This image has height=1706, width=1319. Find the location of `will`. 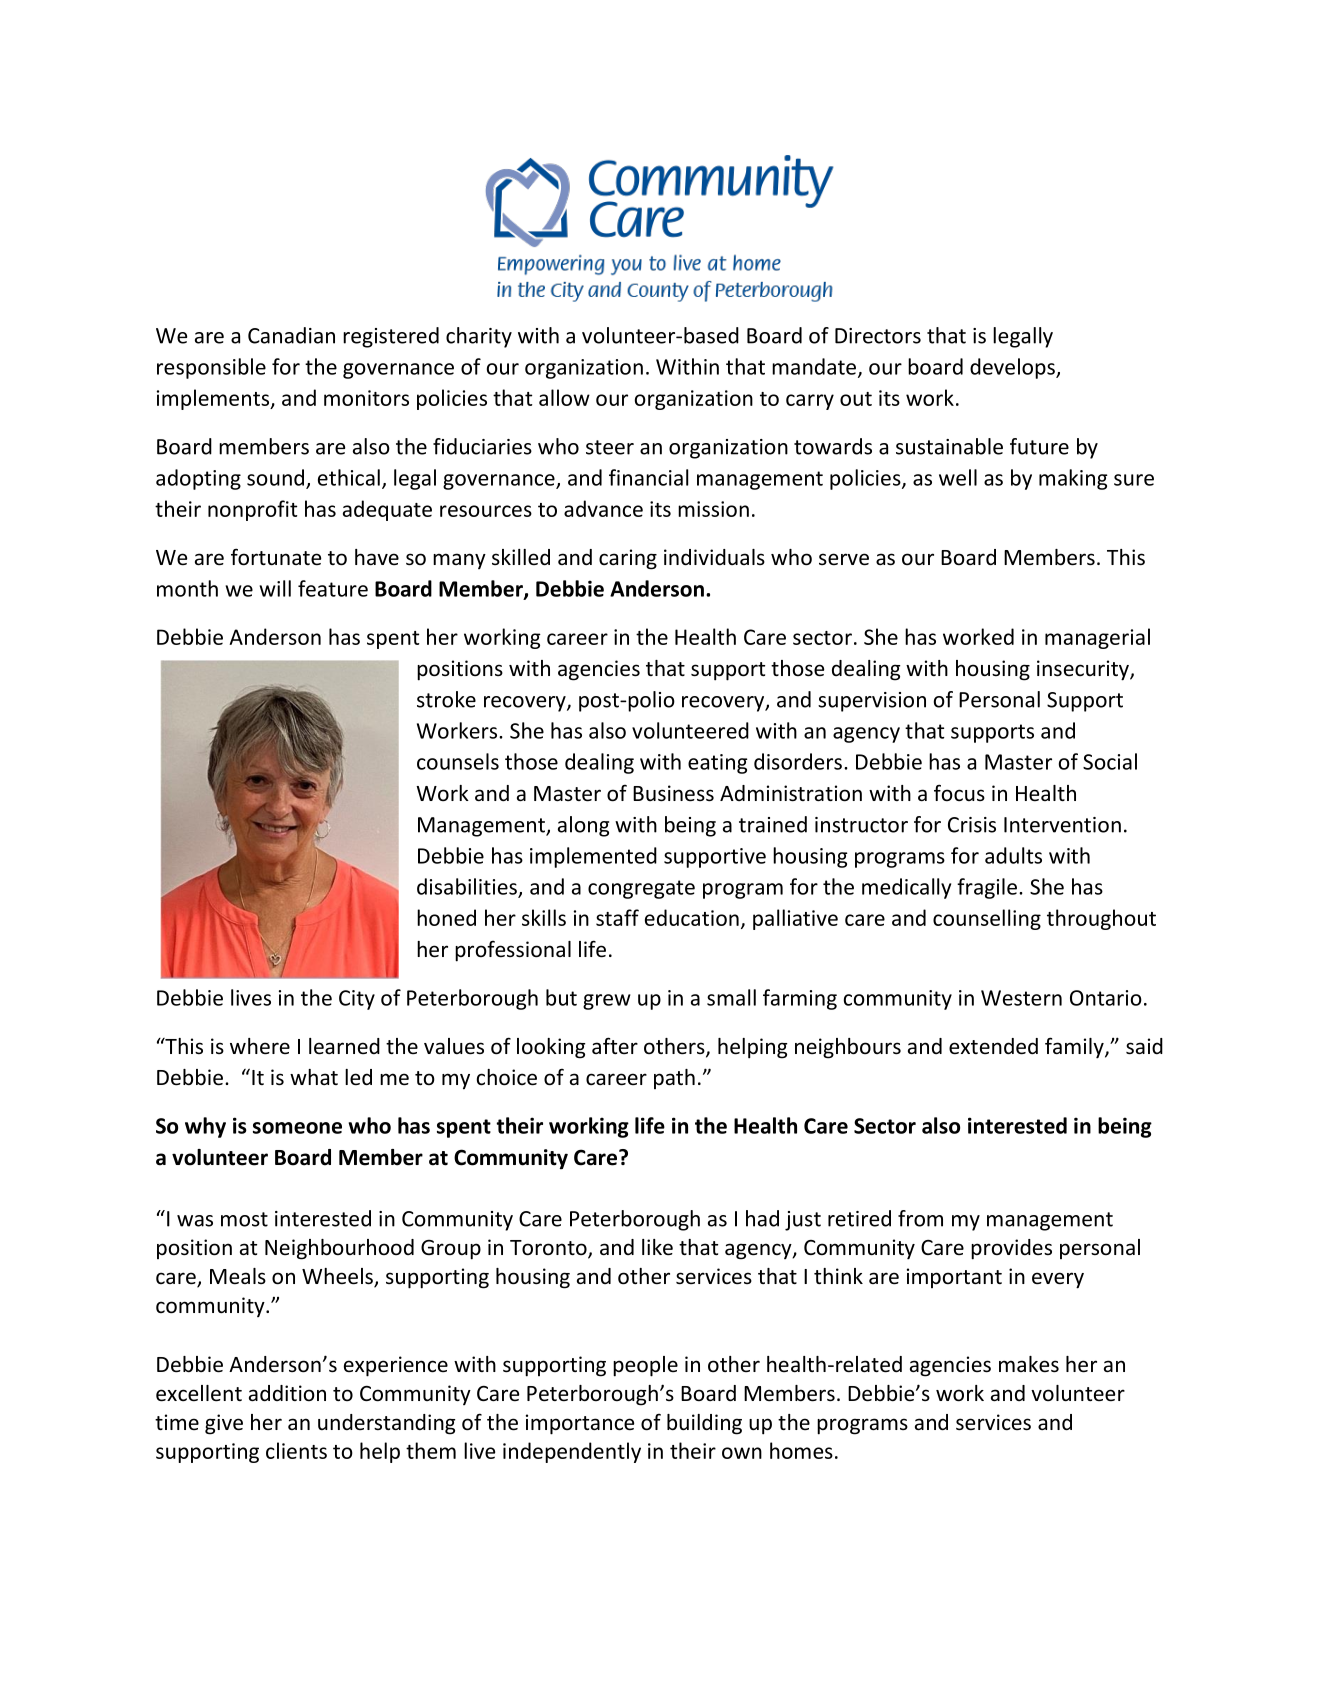

will is located at coordinates (275, 588).
